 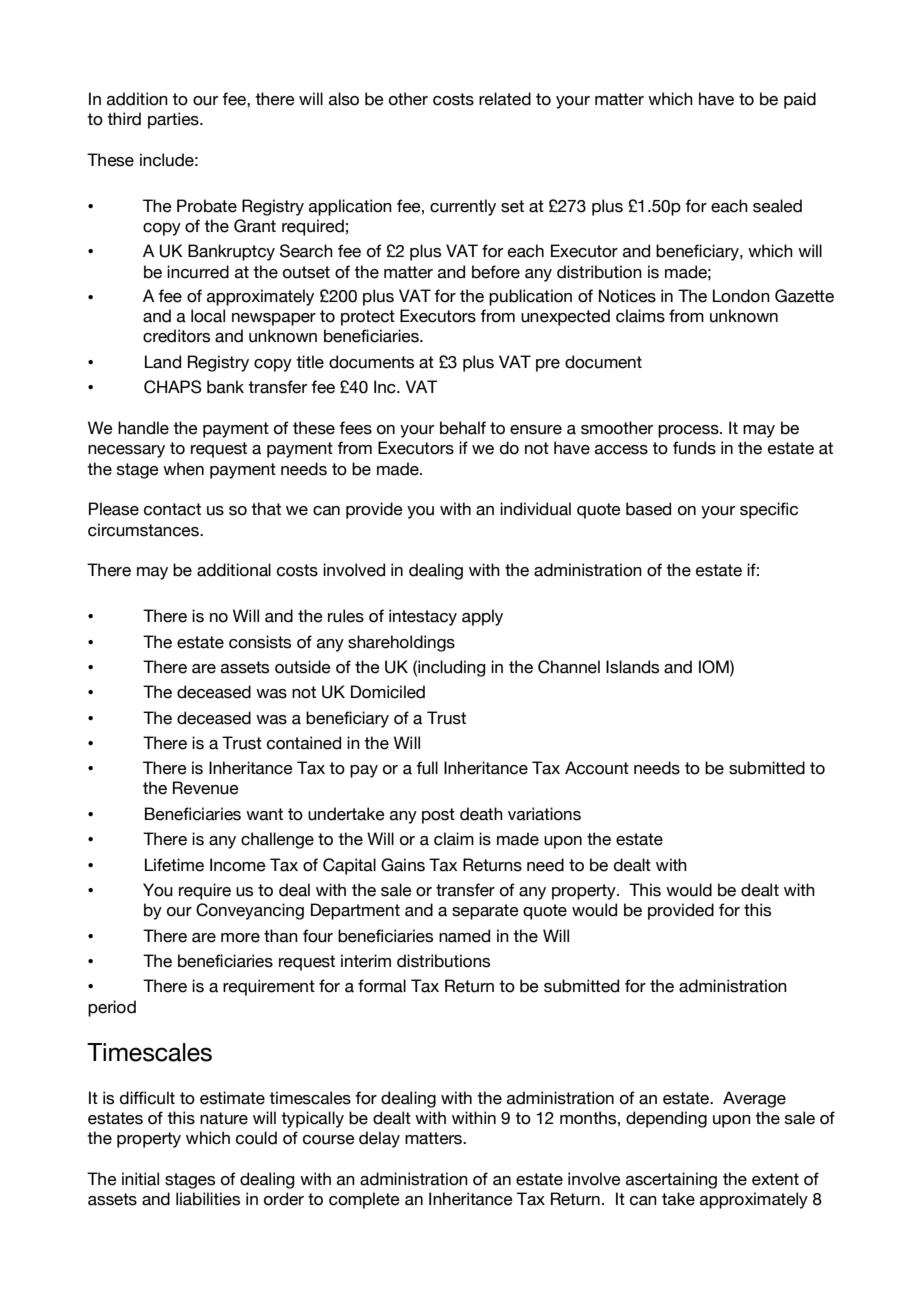 What do you see at coordinates (597, 768) in the document?
I see `Account` at bounding box center [597, 768].
